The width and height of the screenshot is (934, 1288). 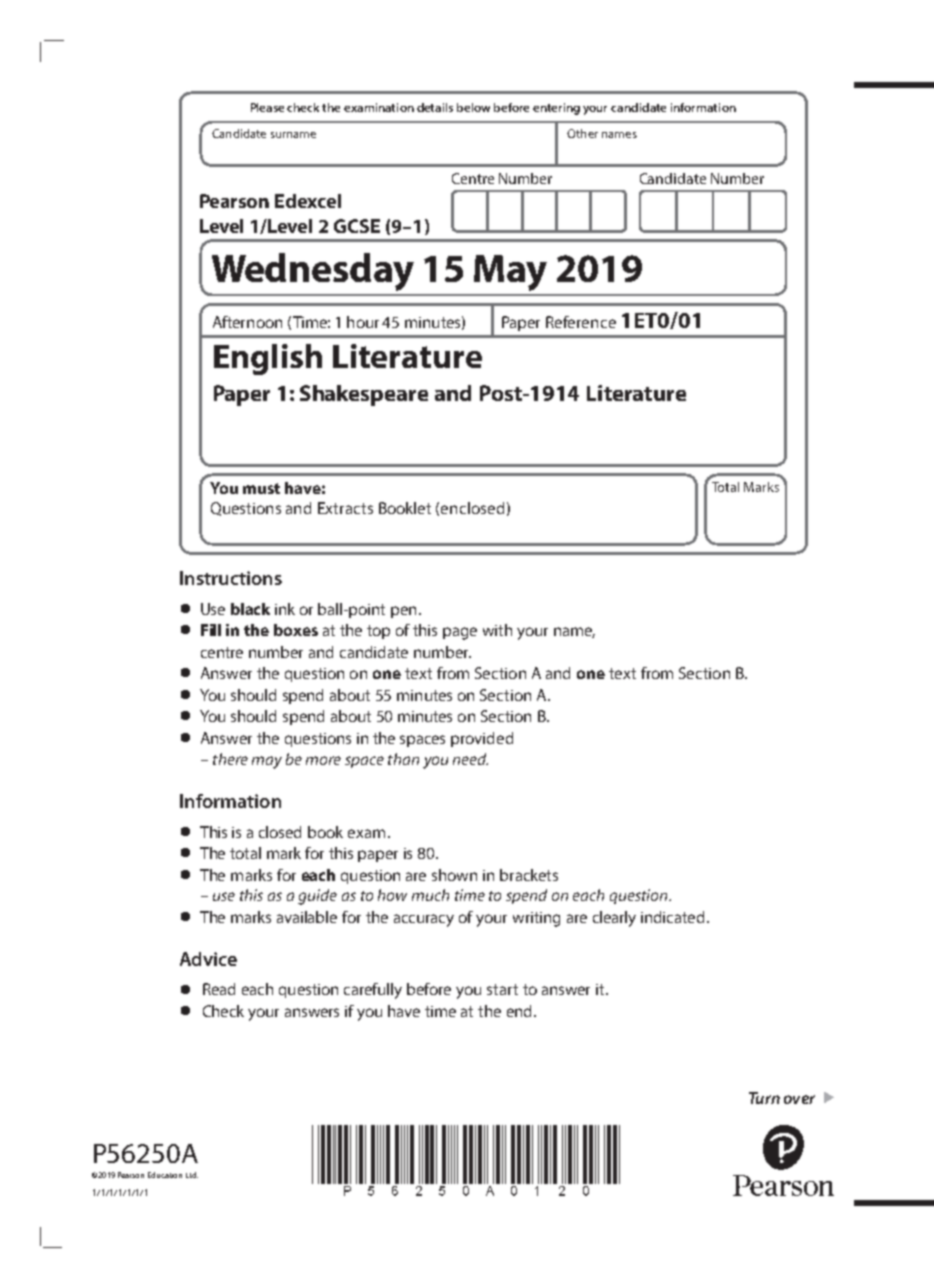 I want to click on indicated, so click(x=672, y=917).
